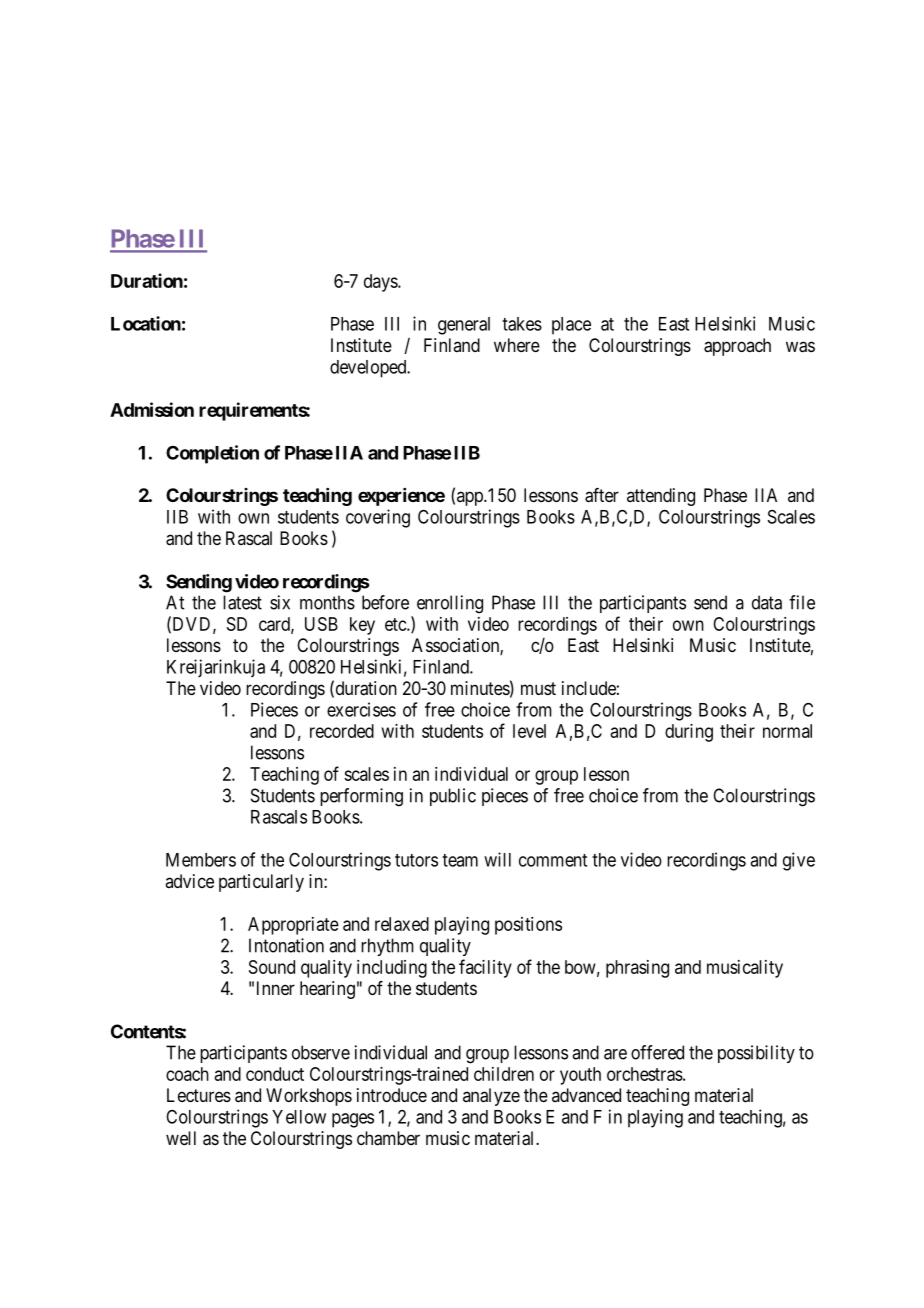 This image has width=924, height=1308. I want to click on Location, so click(146, 323).
